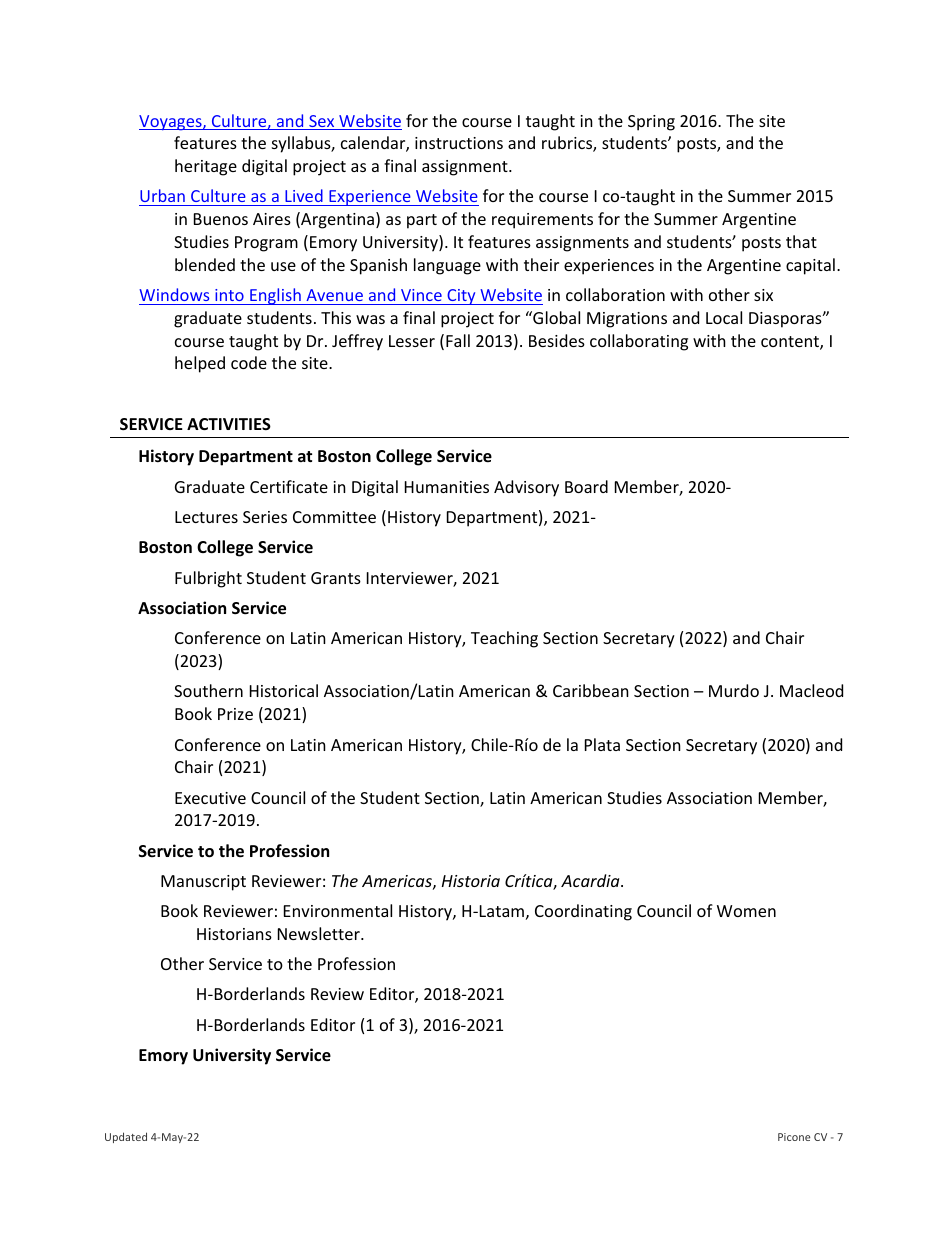  What do you see at coordinates (746, 911) in the screenshot?
I see `Women` at bounding box center [746, 911].
